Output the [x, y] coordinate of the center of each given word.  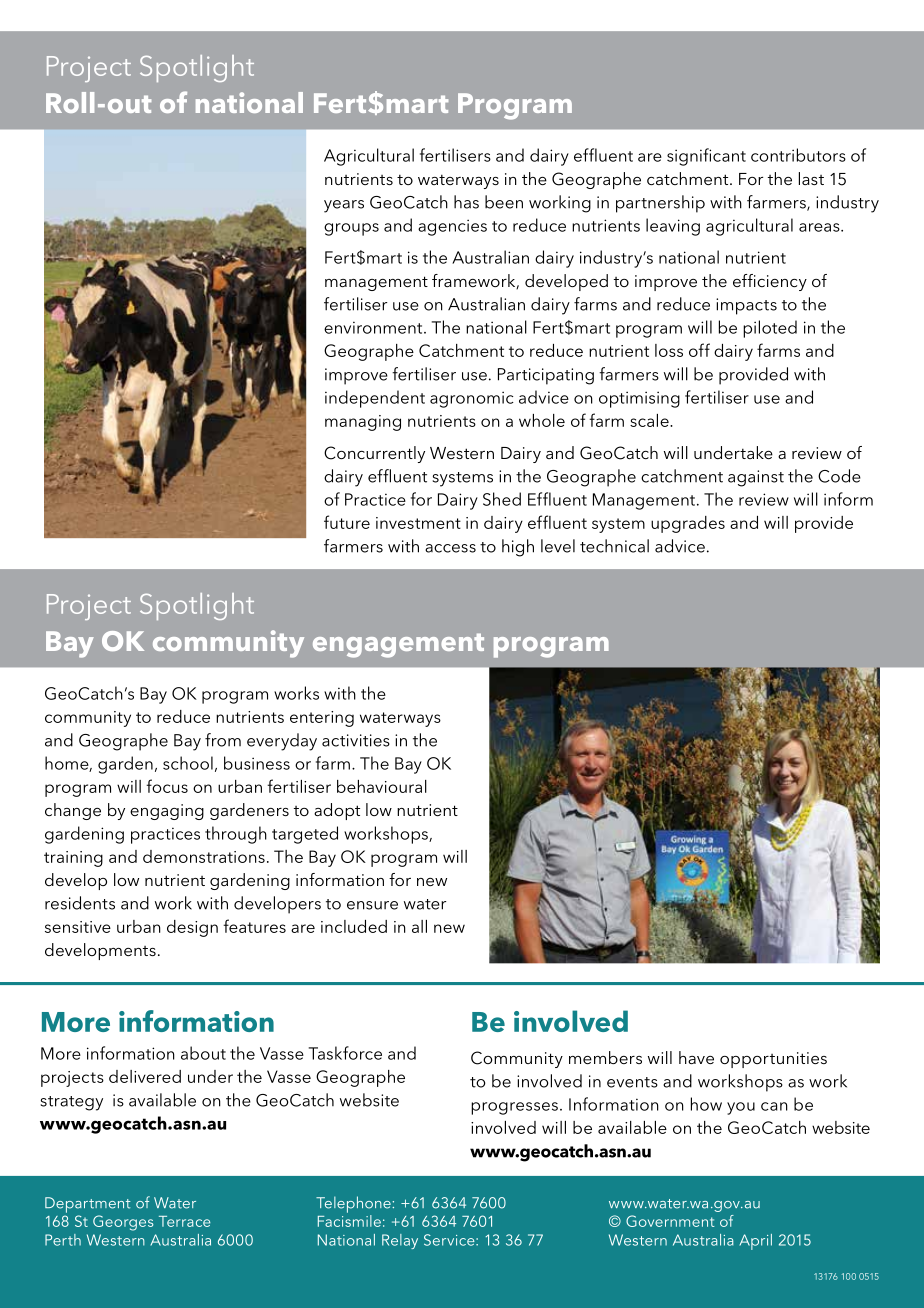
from [223, 740]
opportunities [773, 1060]
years [344, 206]
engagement [398, 645]
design [192, 928]
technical [614, 546]
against [756, 478]
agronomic [472, 399]
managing [363, 423]
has [466, 202]
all [419, 926]
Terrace [184, 1221]
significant [706, 157]
